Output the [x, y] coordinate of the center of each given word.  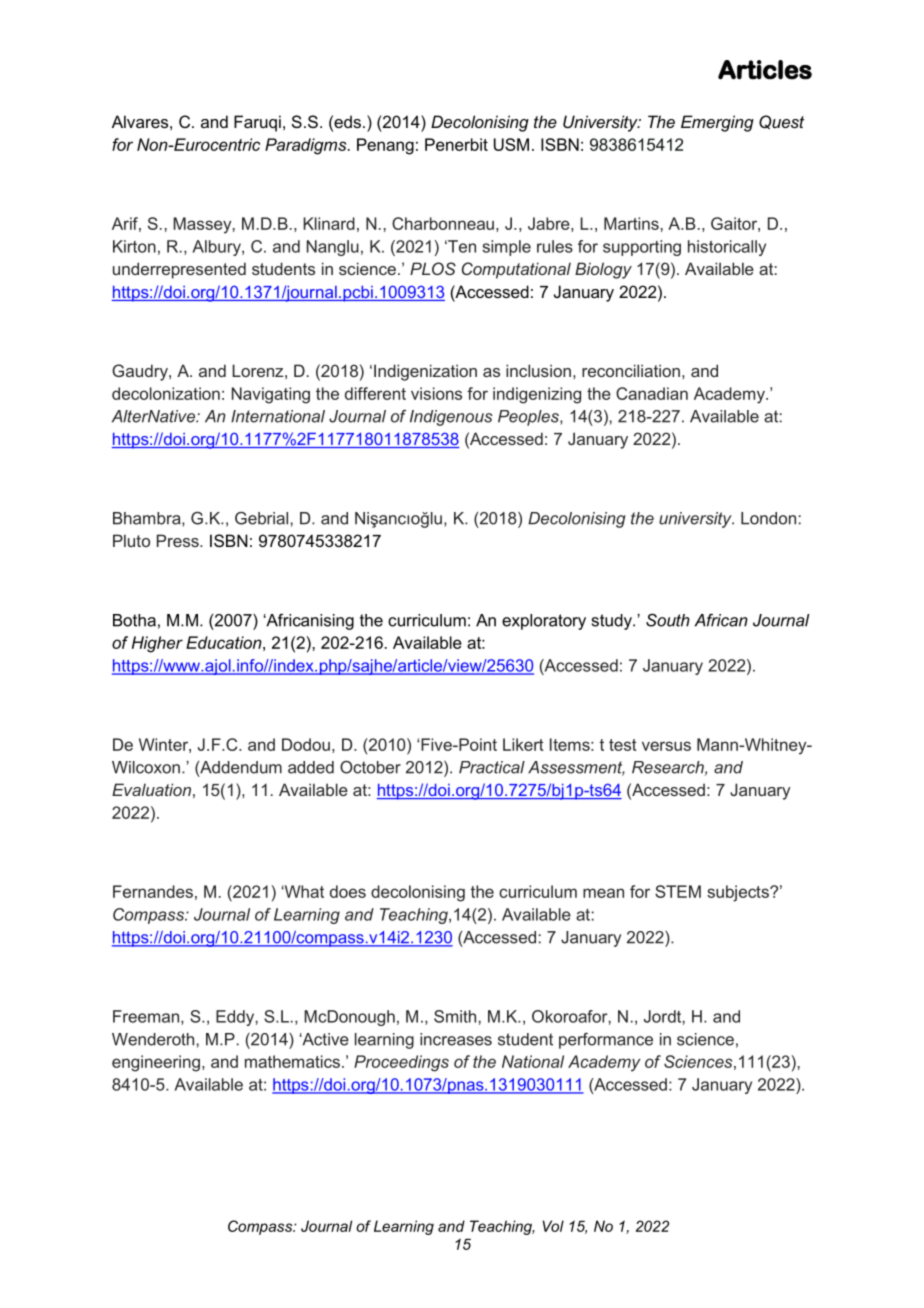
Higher [157, 644]
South [668, 620]
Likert [523, 744]
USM [511, 144]
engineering [156, 1063]
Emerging [717, 123]
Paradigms [307, 146]
